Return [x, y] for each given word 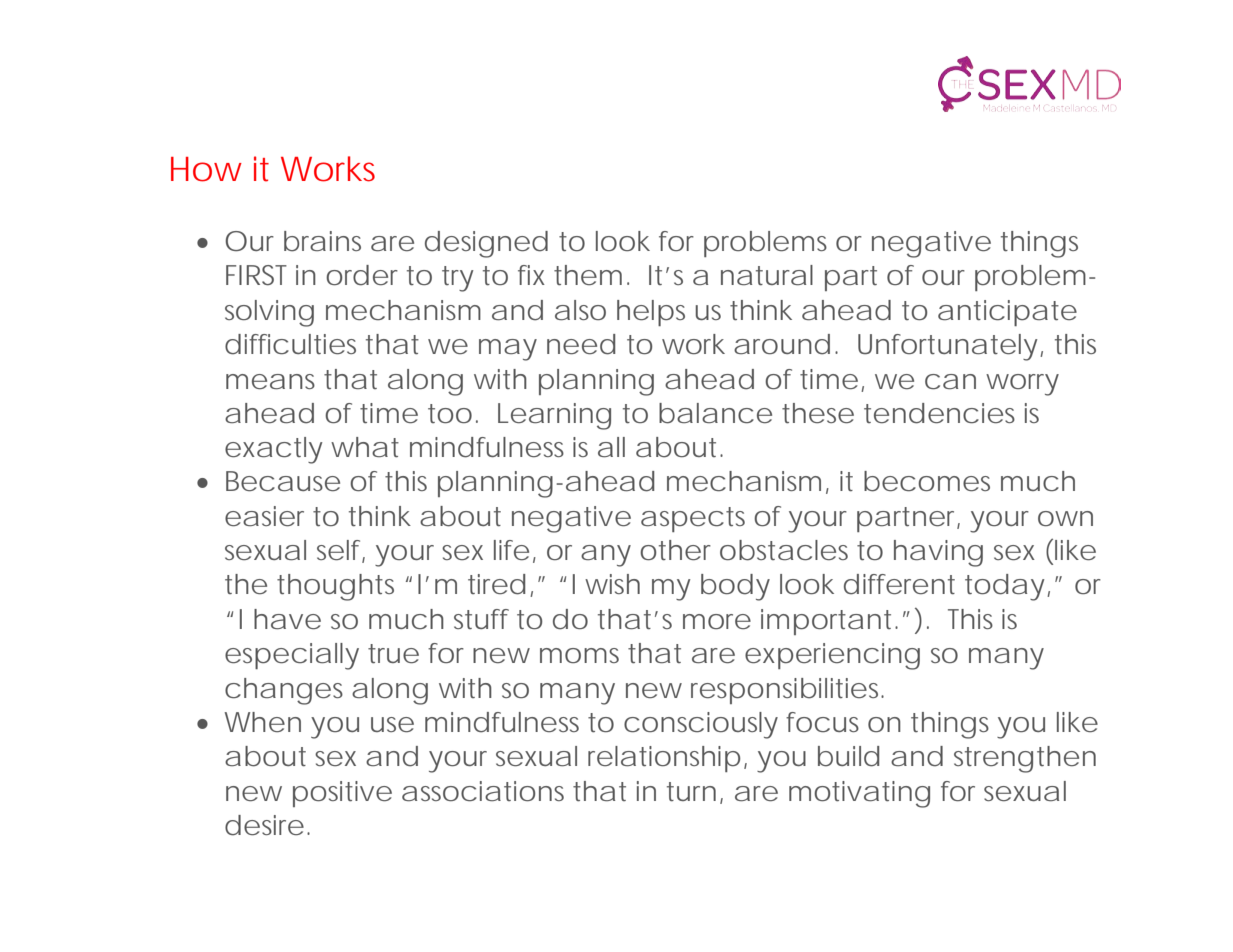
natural [767, 275]
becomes [927, 481]
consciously [701, 725]
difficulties [290, 344]
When [262, 722]
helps [651, 313]
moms [579, 655]
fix [531, 275]
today [1005, 587]
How [206, 169]
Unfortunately [948, 347]
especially [292, 656]
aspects [693, 519]
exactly [274, 450]
